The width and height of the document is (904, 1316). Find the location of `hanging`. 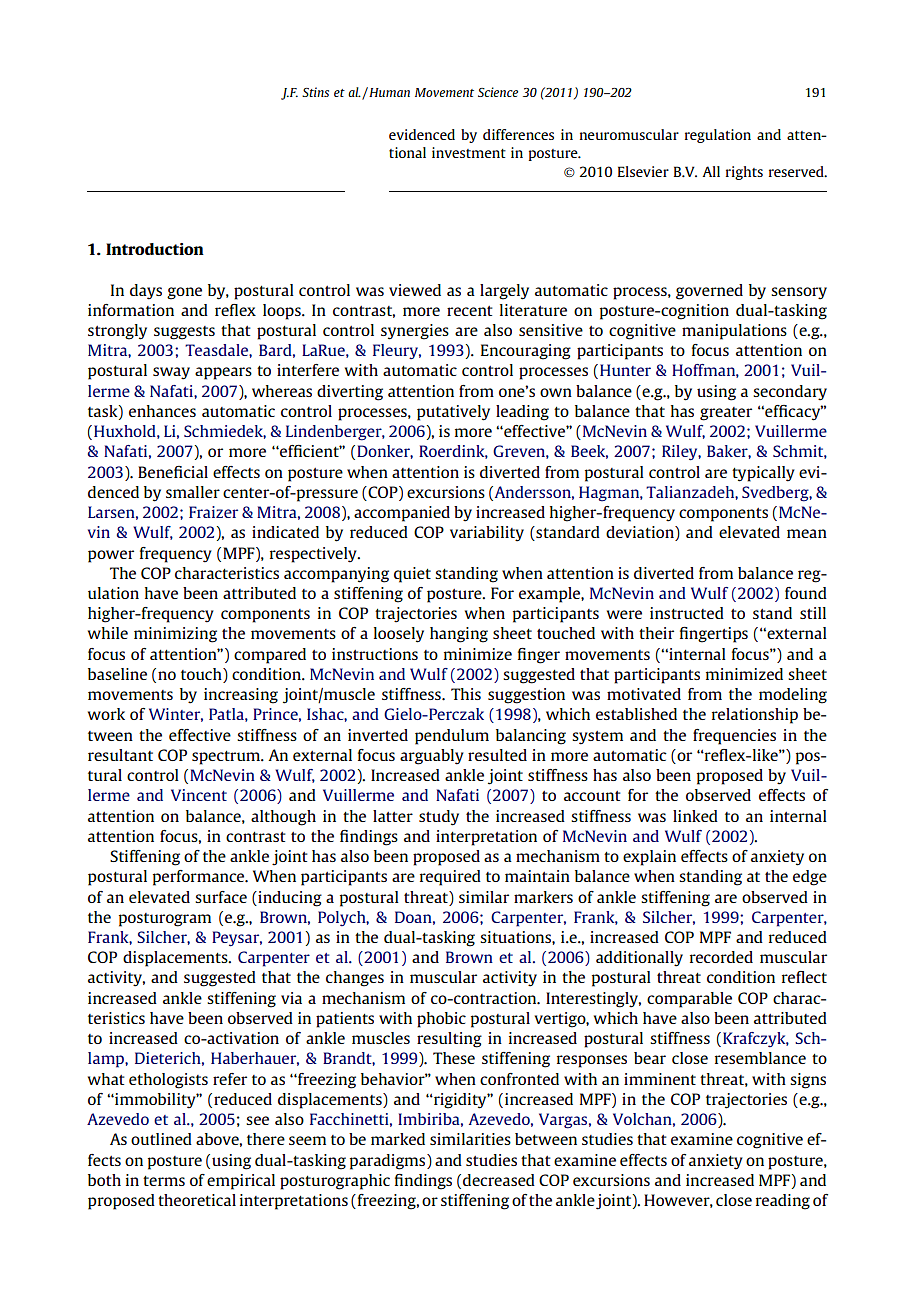

hanging is located at coordinates (459, 635).
